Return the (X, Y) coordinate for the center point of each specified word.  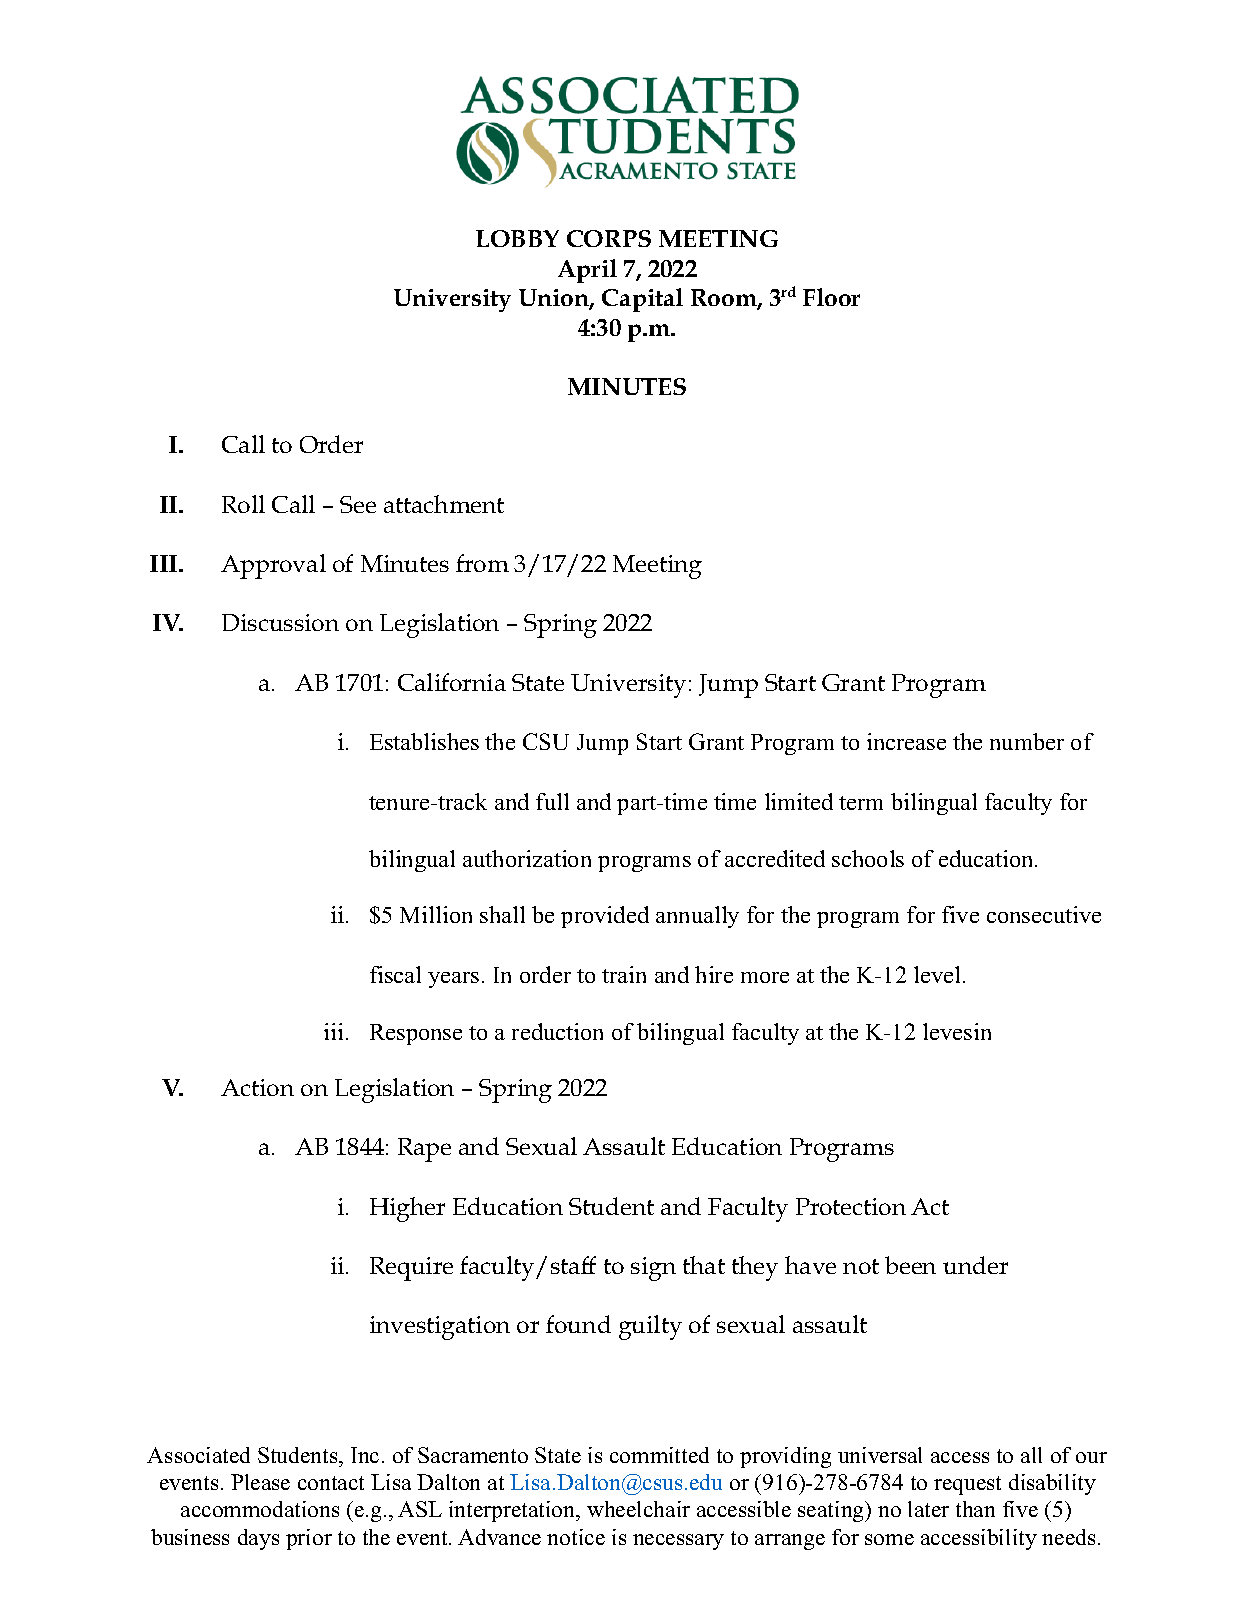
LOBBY (517, 238)
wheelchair (638, 1509)
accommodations (260, 1509)
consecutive (1044, 914)
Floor (831, 297)
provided (605, 917)
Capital (642, 300)
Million (436, 914)
